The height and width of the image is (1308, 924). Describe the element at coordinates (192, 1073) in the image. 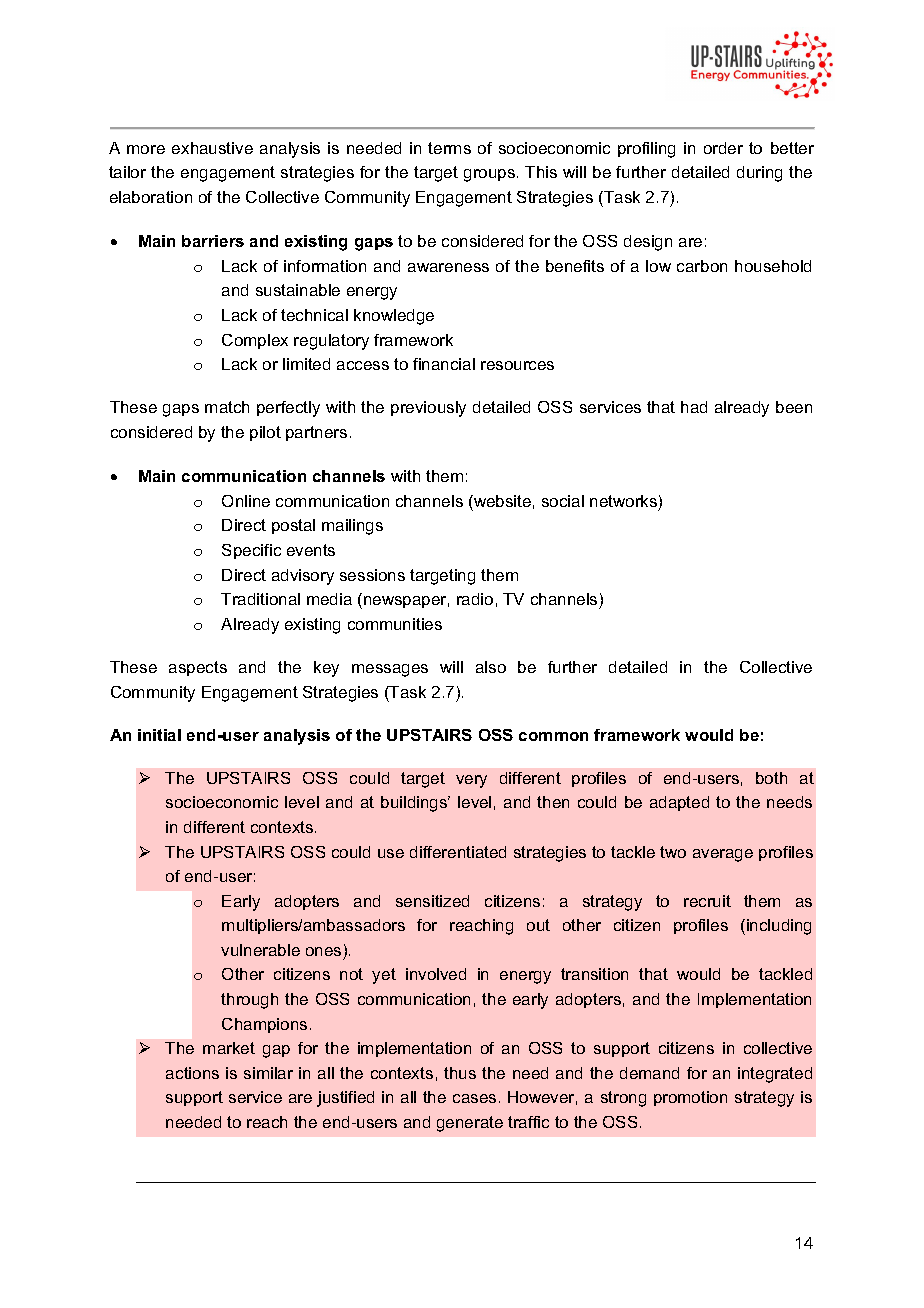

I see `actions` at that location.
